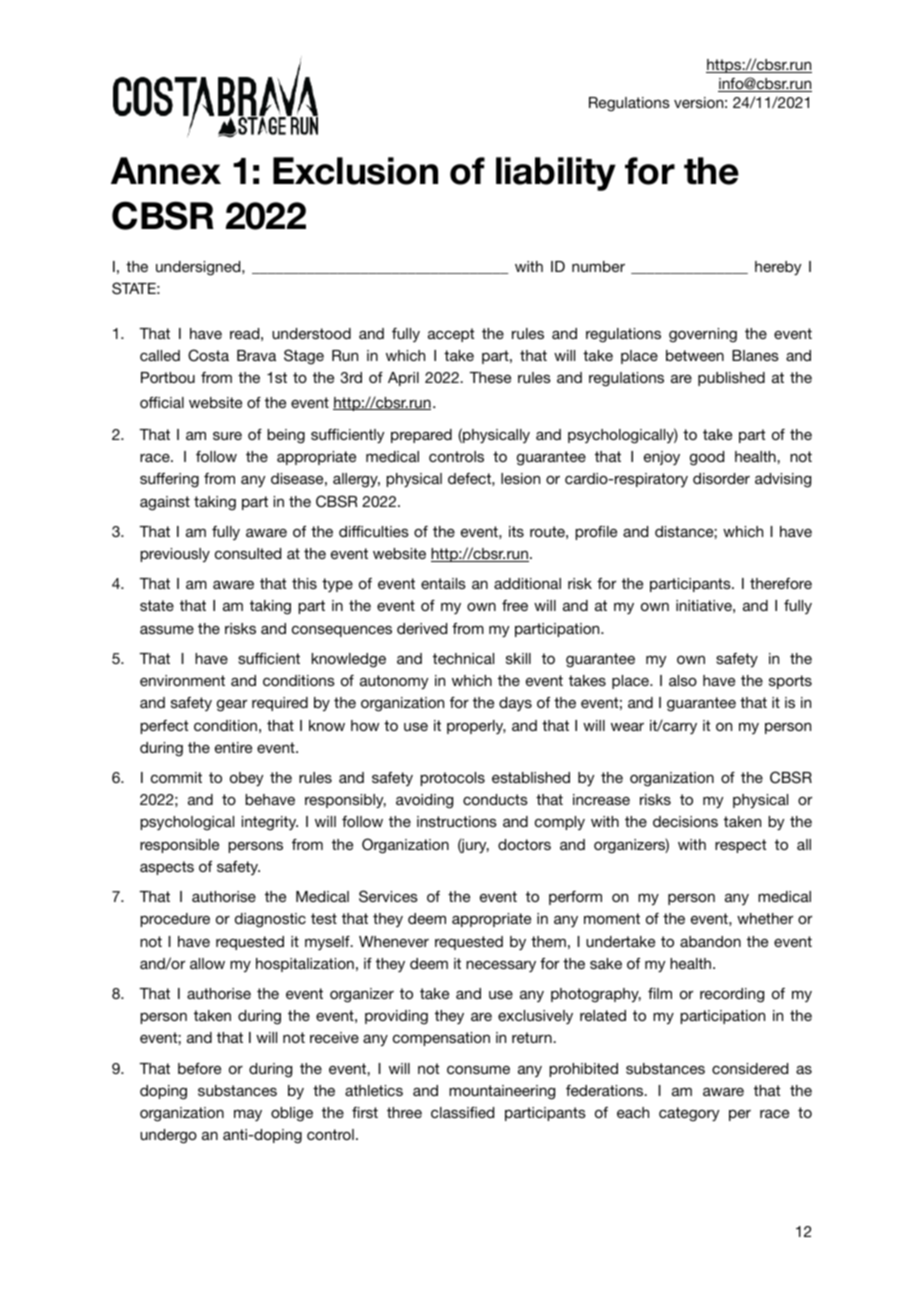  I want to click on classified, so click(462, 1112).
